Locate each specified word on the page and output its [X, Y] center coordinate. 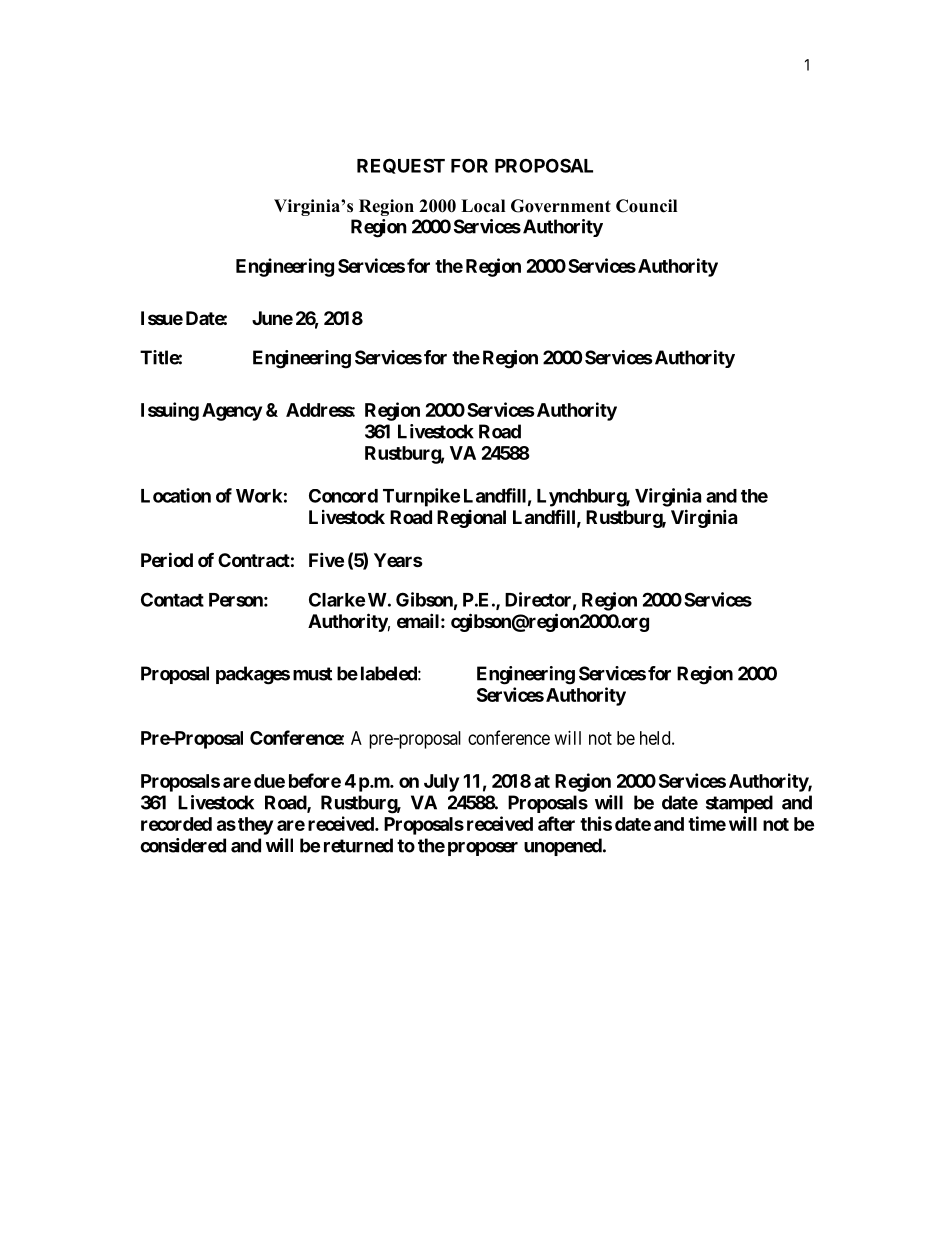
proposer [483, 849]
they [255, 826]
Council [646, 206]
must [312, 674]
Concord [343, 496]
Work [259, 496]
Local [483, 206]
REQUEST [401, 166]
